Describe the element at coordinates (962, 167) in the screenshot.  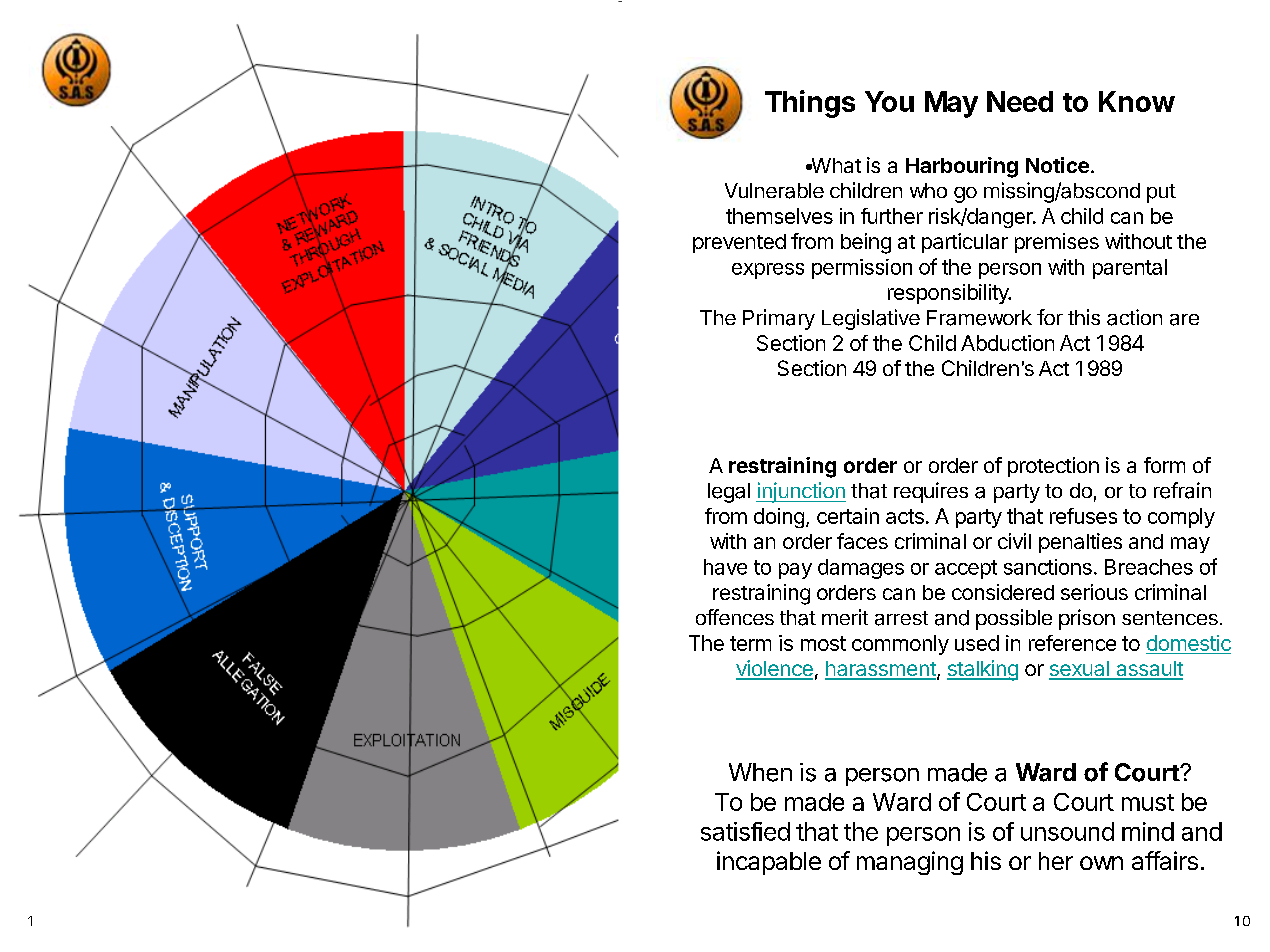
I see `Harbouring` at that location.
